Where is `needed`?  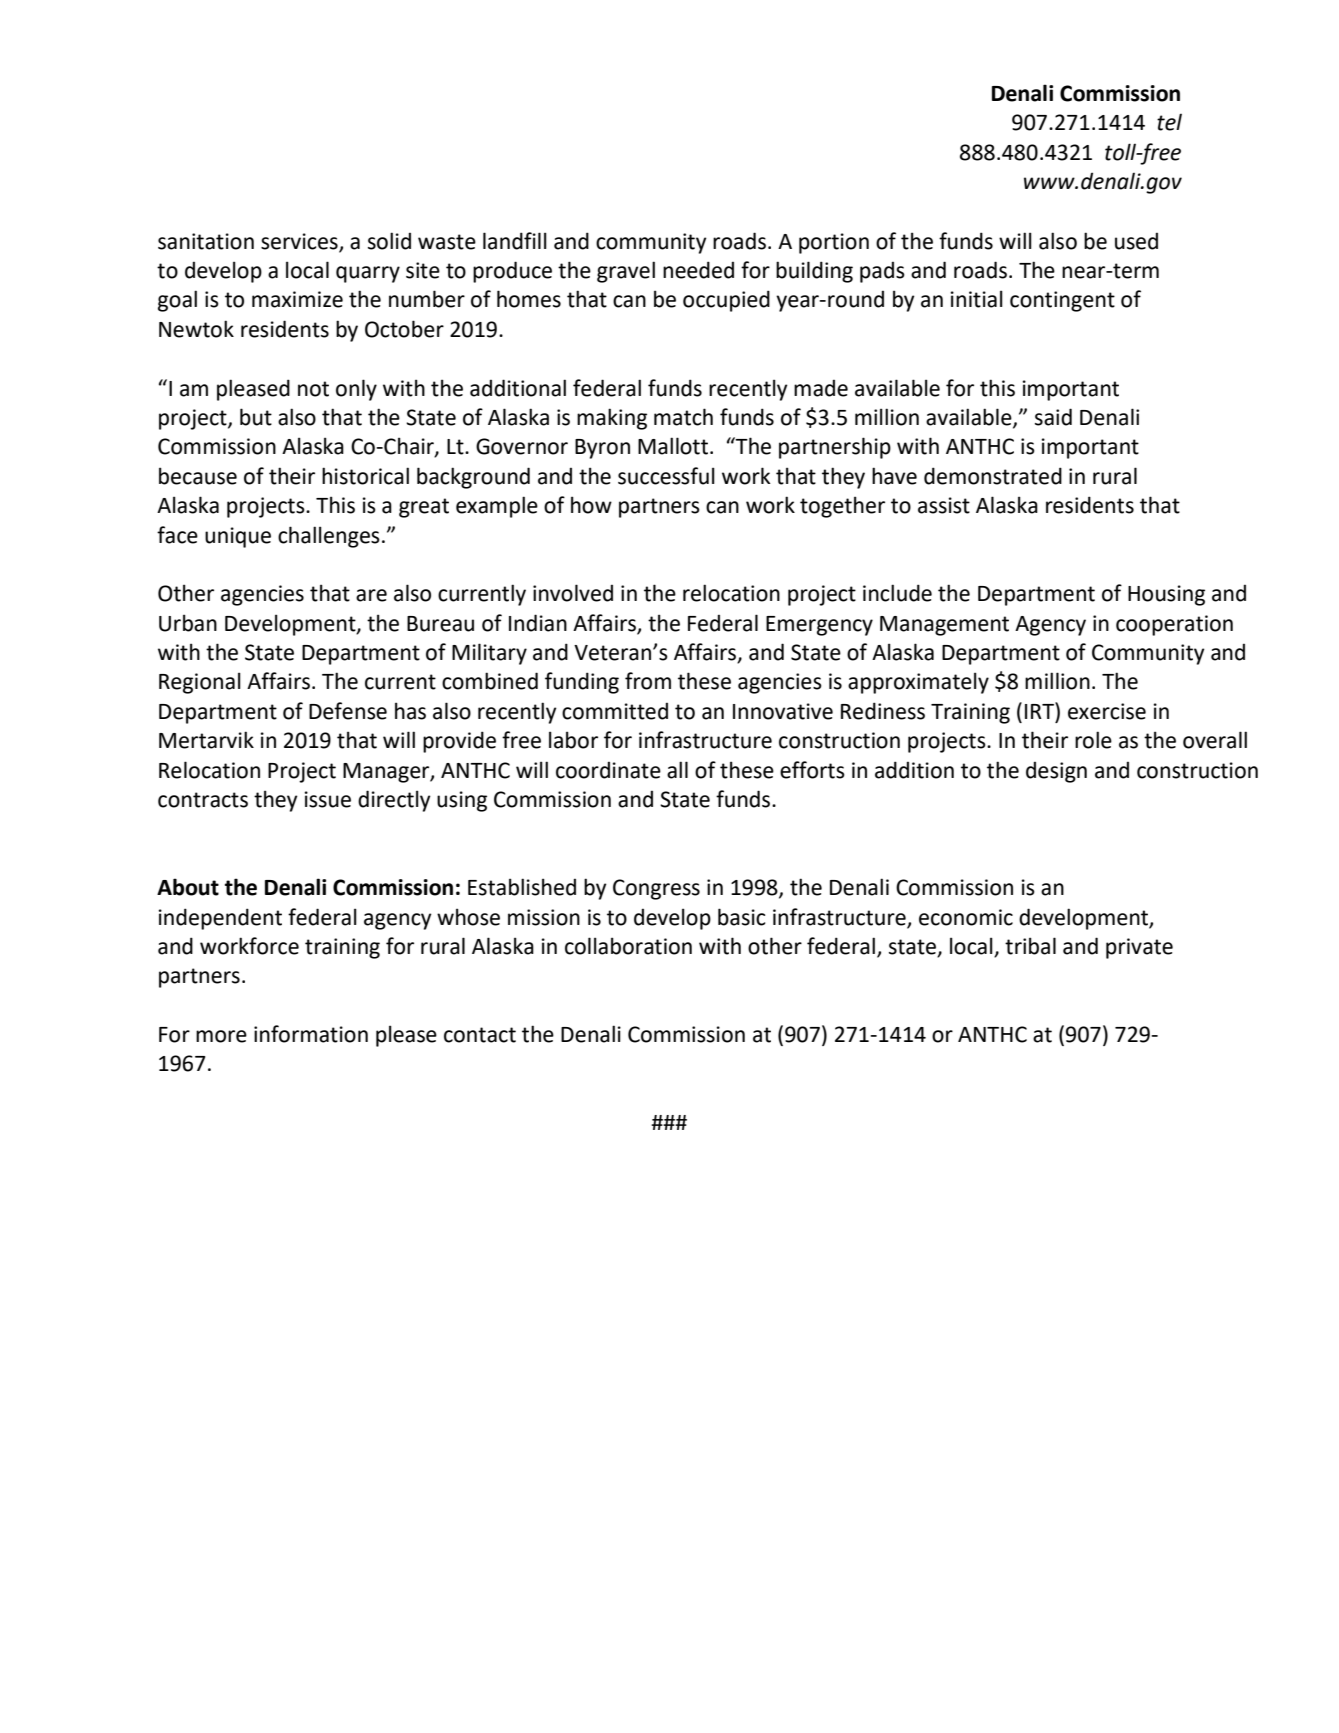
needed is located at coordinates (698, 270).
